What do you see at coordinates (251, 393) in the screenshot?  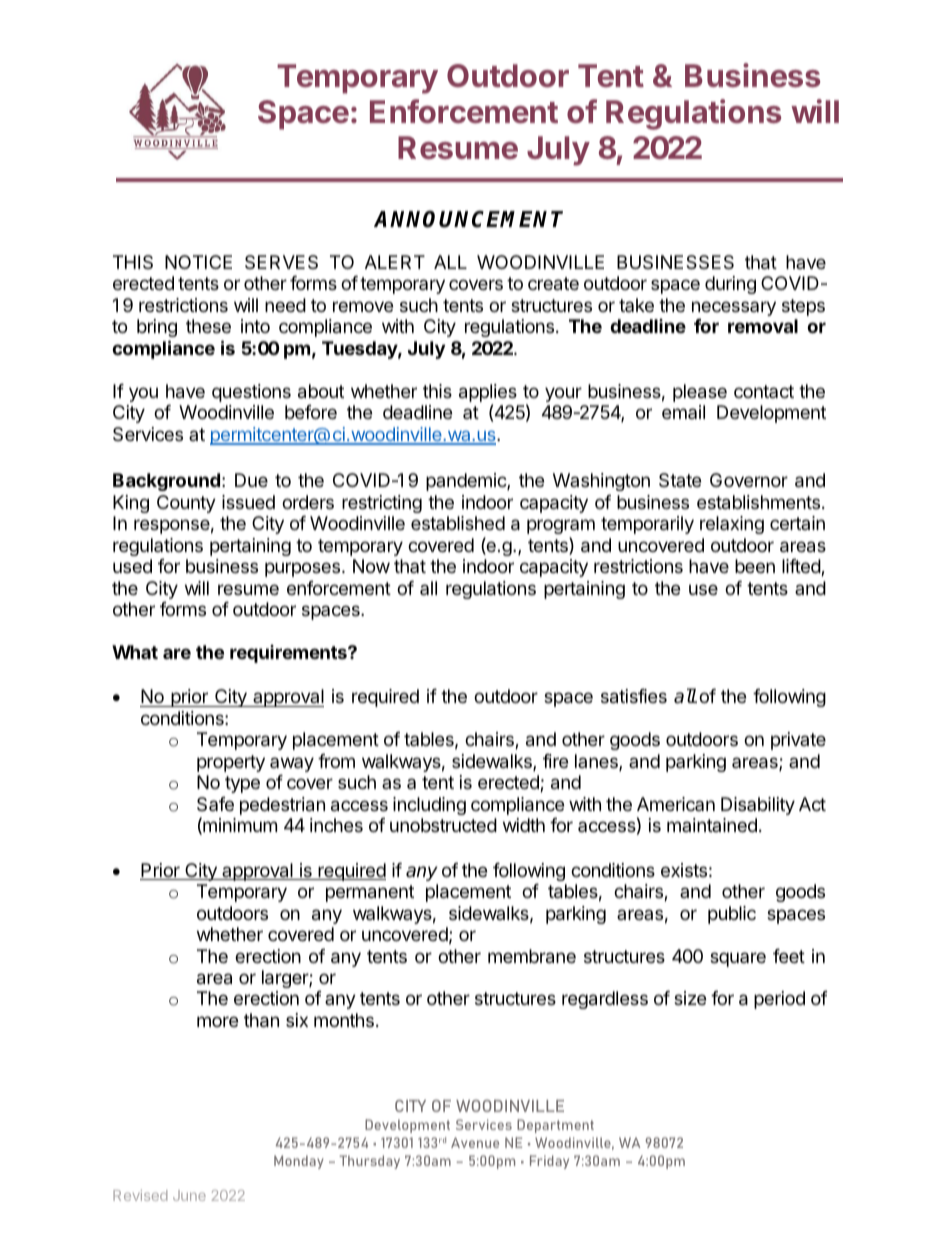 I see `questions` at bounding box center [251, 393].
